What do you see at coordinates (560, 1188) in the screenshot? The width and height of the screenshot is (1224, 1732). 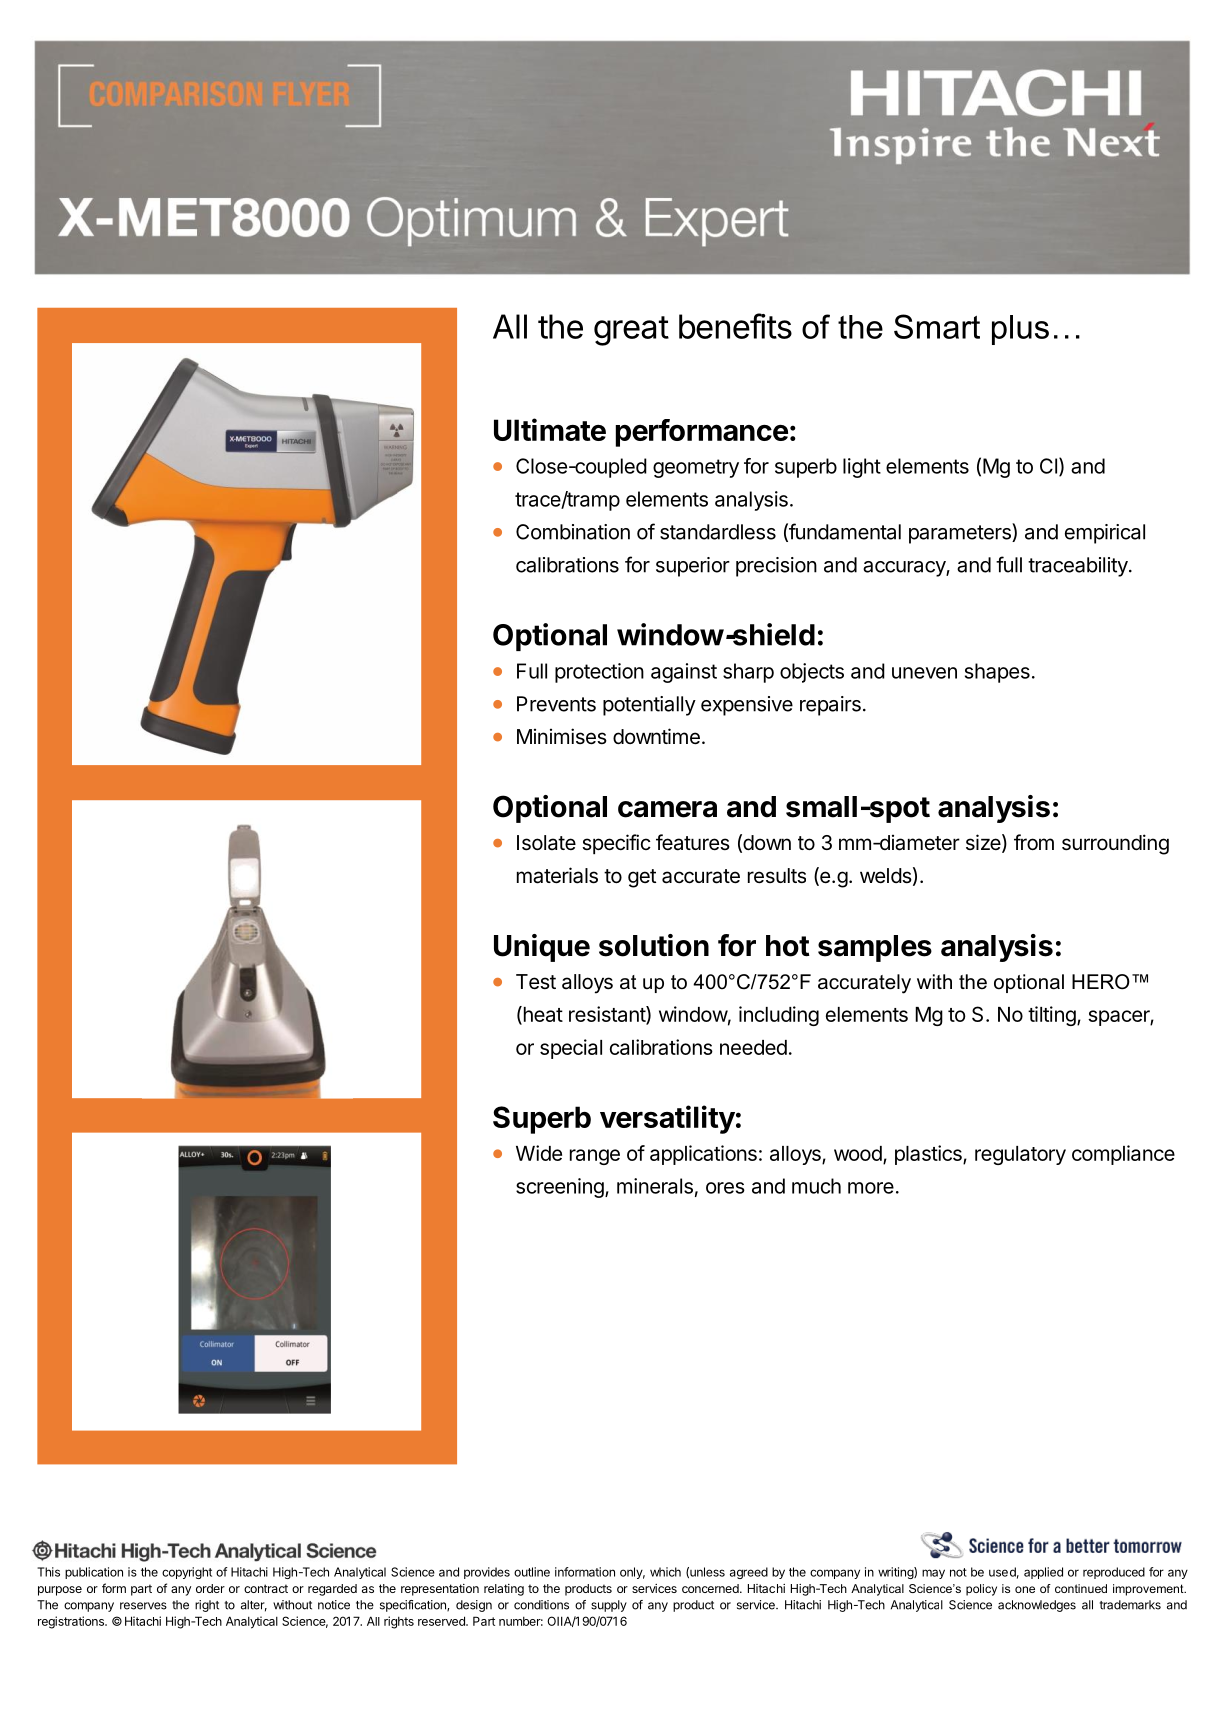 I see `screening` at bounding box center [560, 1188].
